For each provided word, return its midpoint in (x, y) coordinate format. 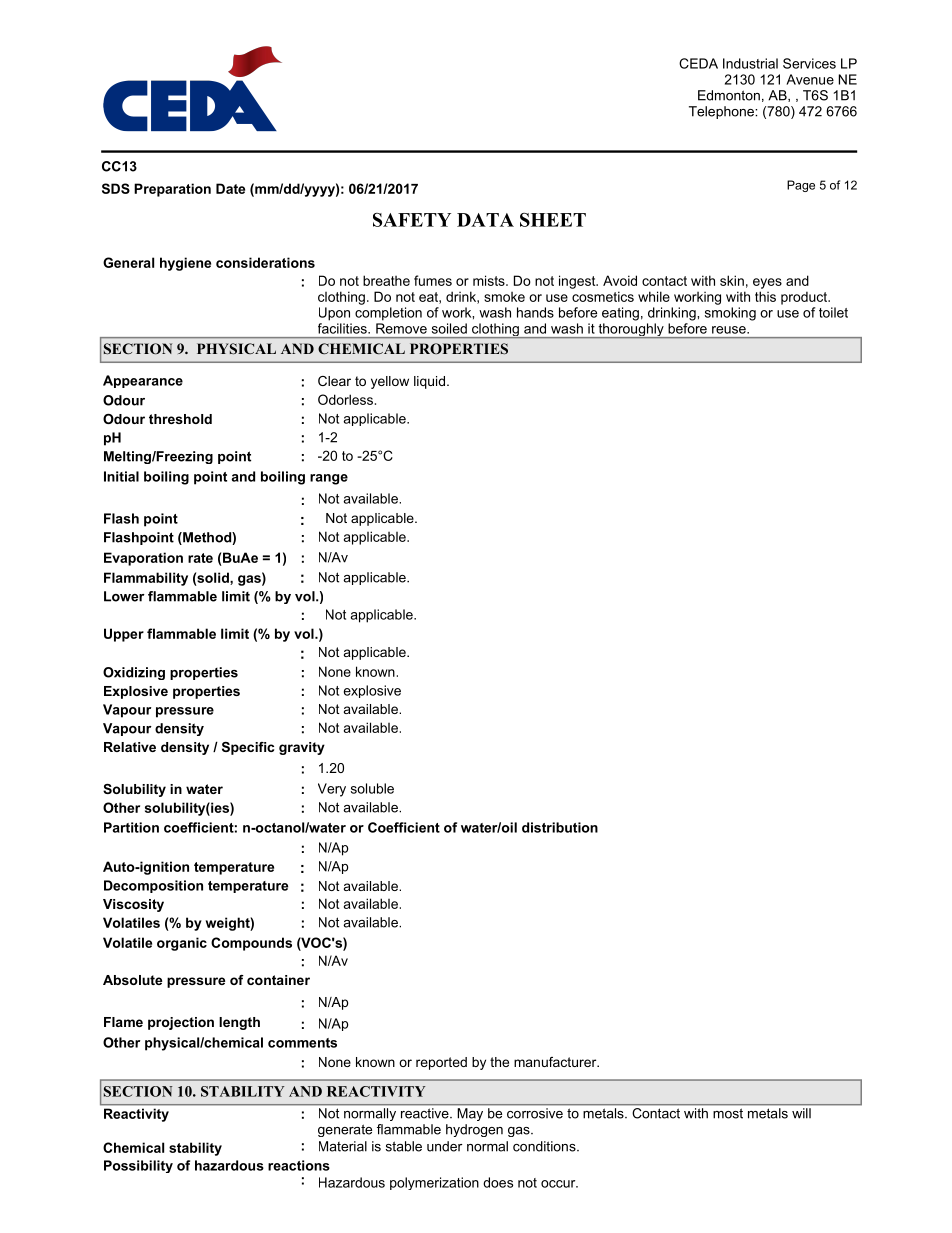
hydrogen (474, 1130)
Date (230, 188)
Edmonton (729, 95)
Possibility (138, 1166)
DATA (485, 220)
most (728, 1114)
